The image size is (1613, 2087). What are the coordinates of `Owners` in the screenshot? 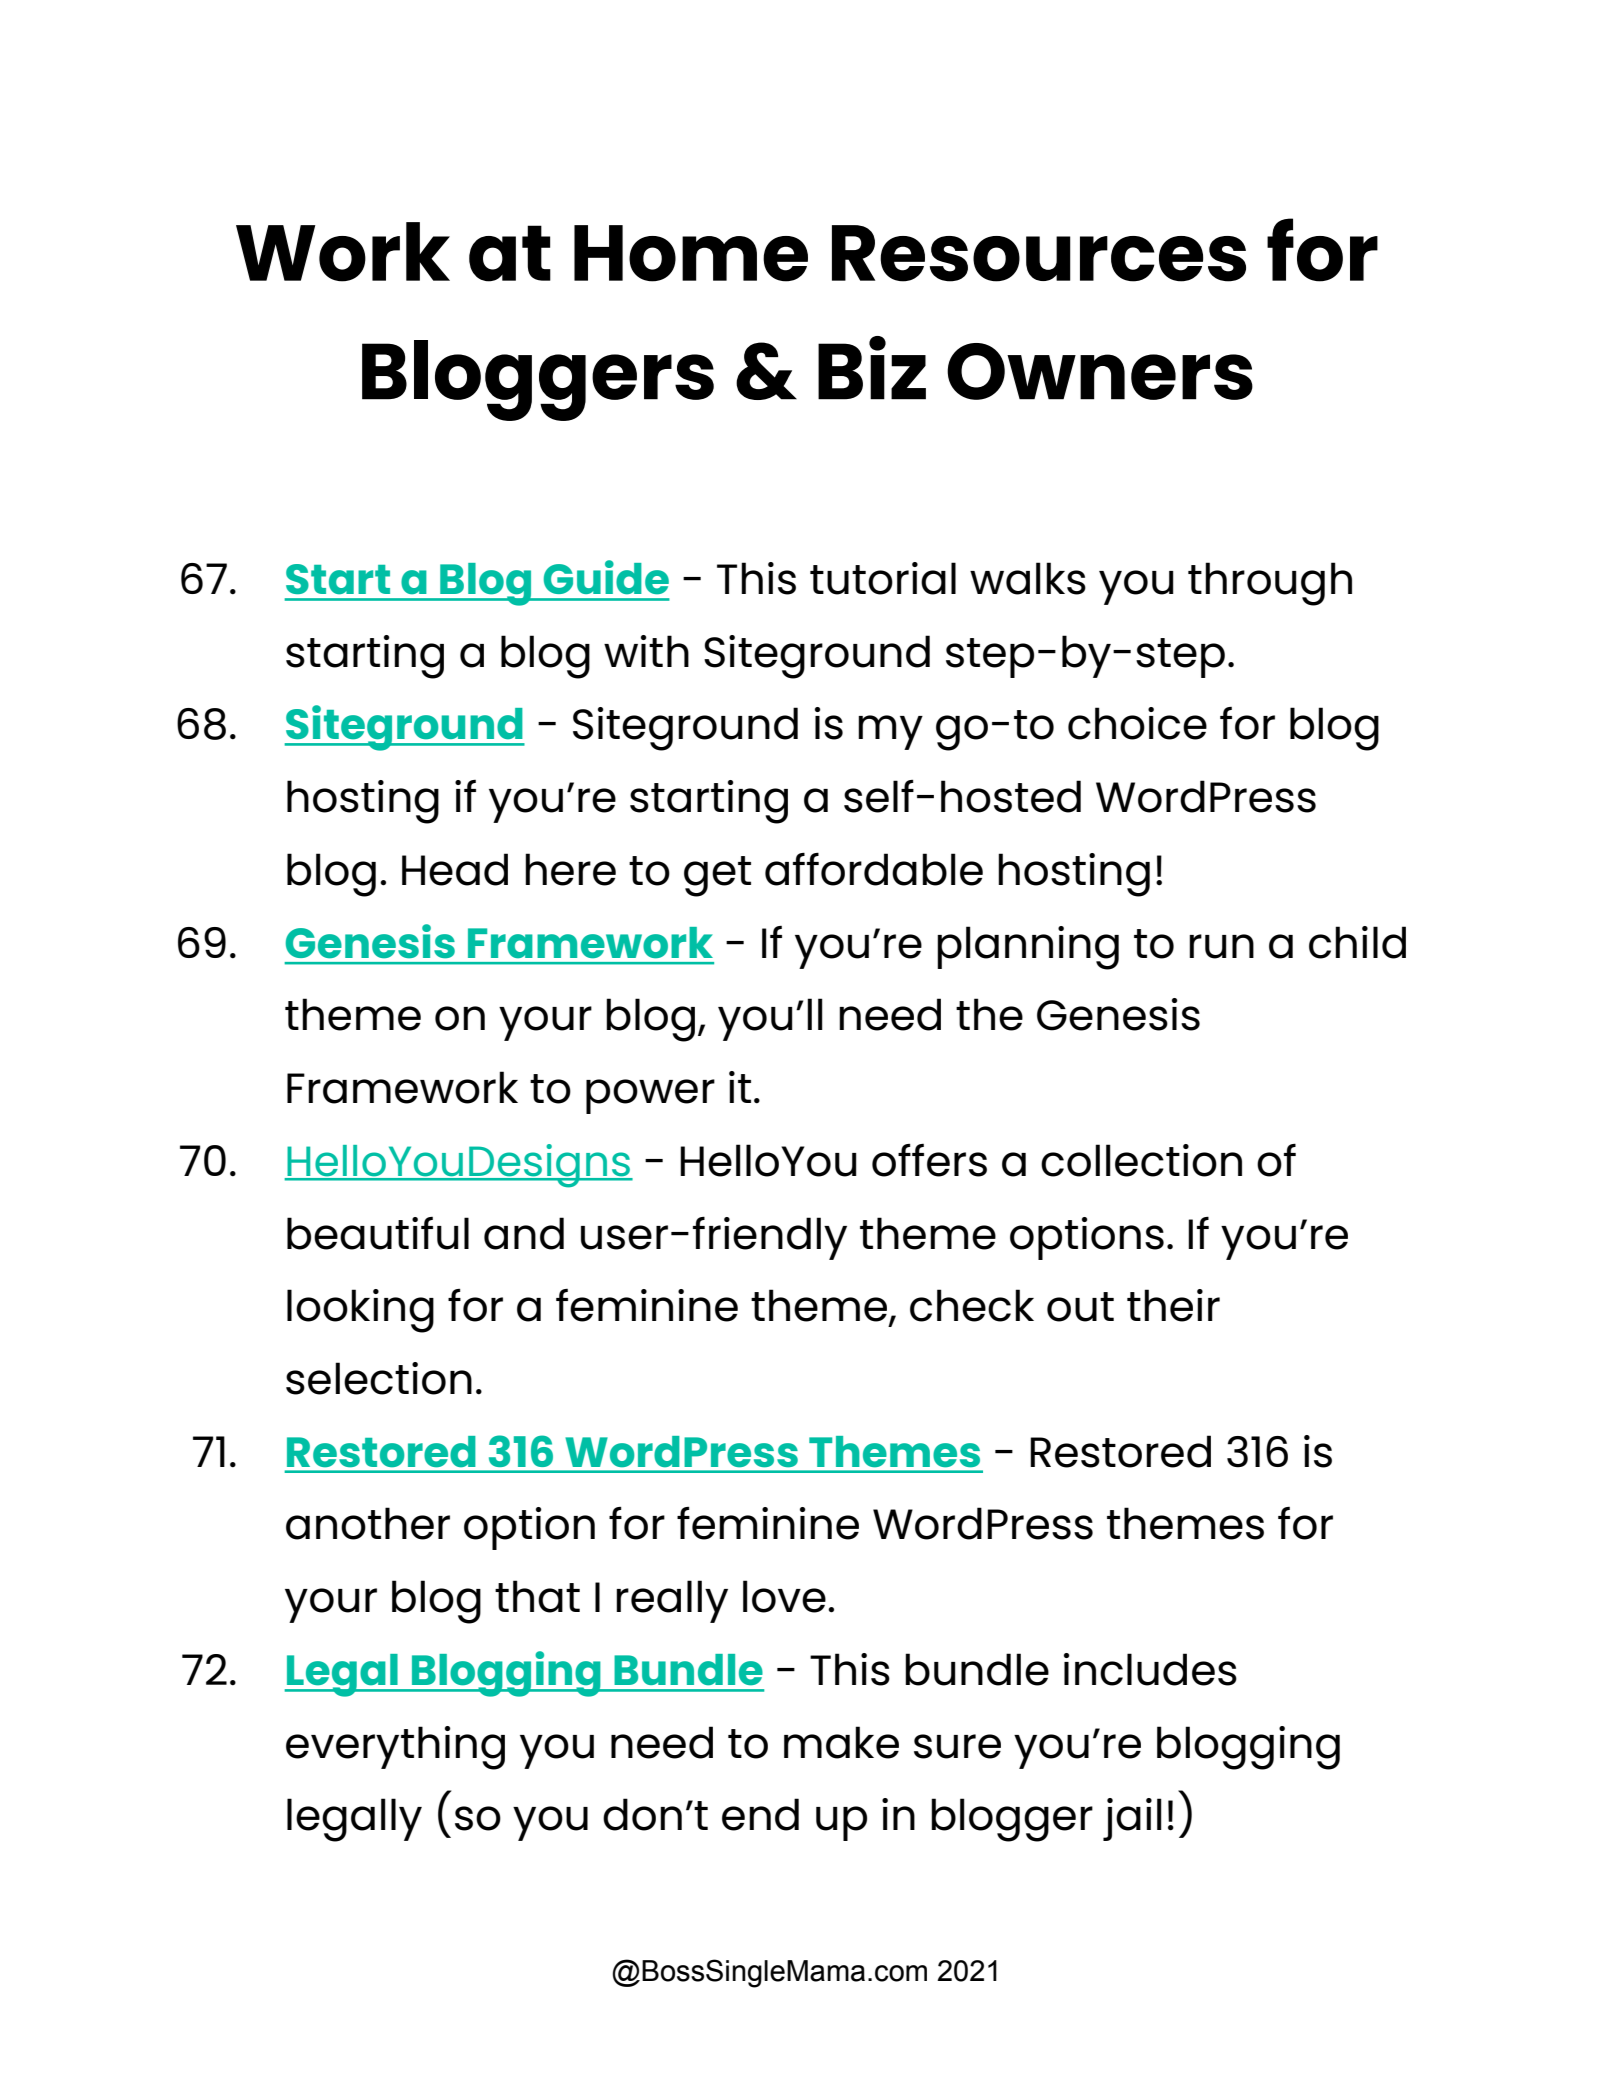 It's located at (1100, 371).
